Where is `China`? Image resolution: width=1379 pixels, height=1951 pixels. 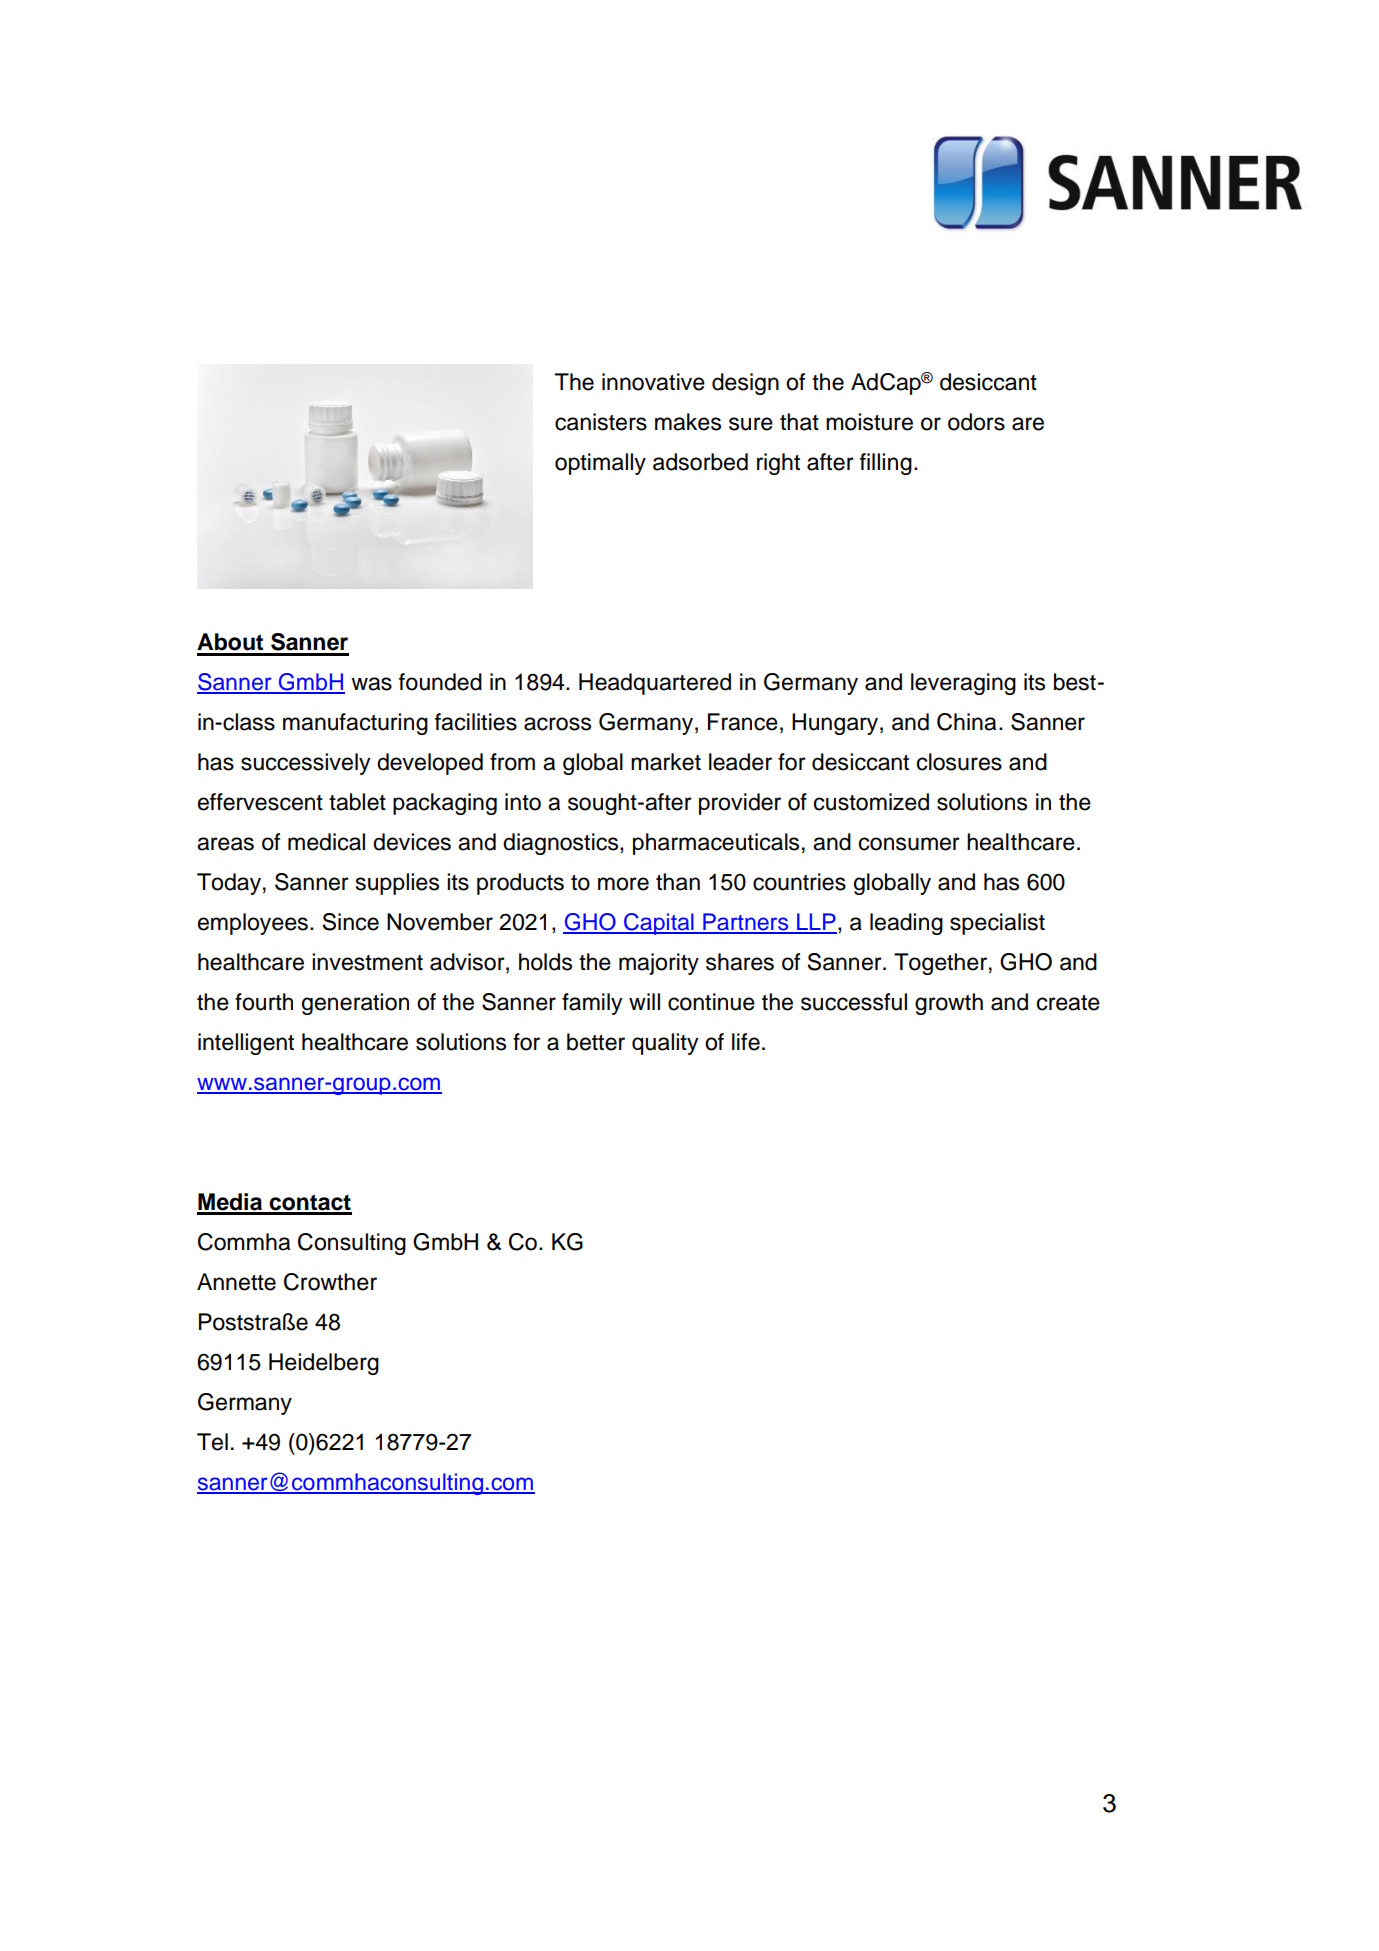
China is located at coordinates (966, 722).
